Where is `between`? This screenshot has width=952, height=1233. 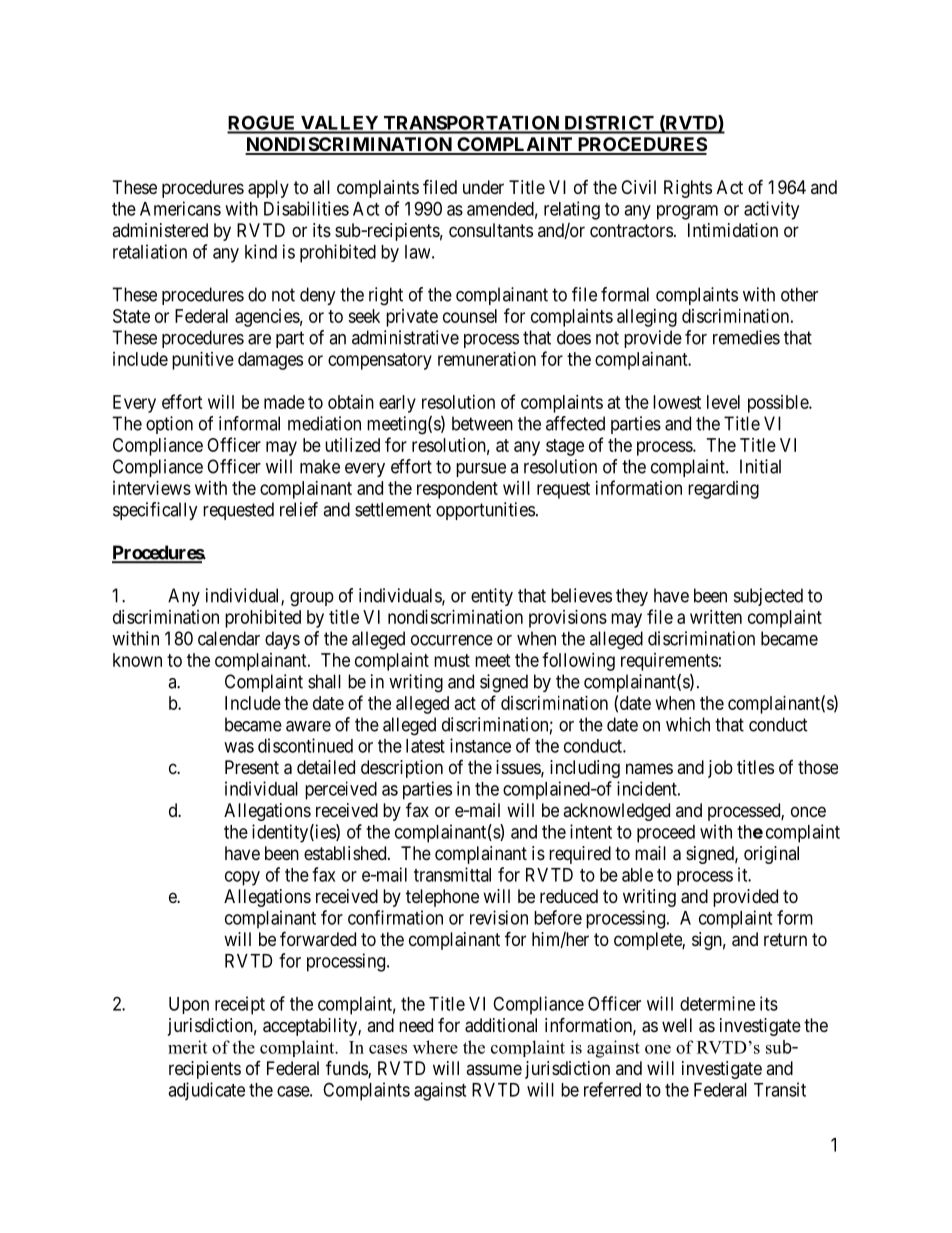
between is located at coordinates (482, 423).
